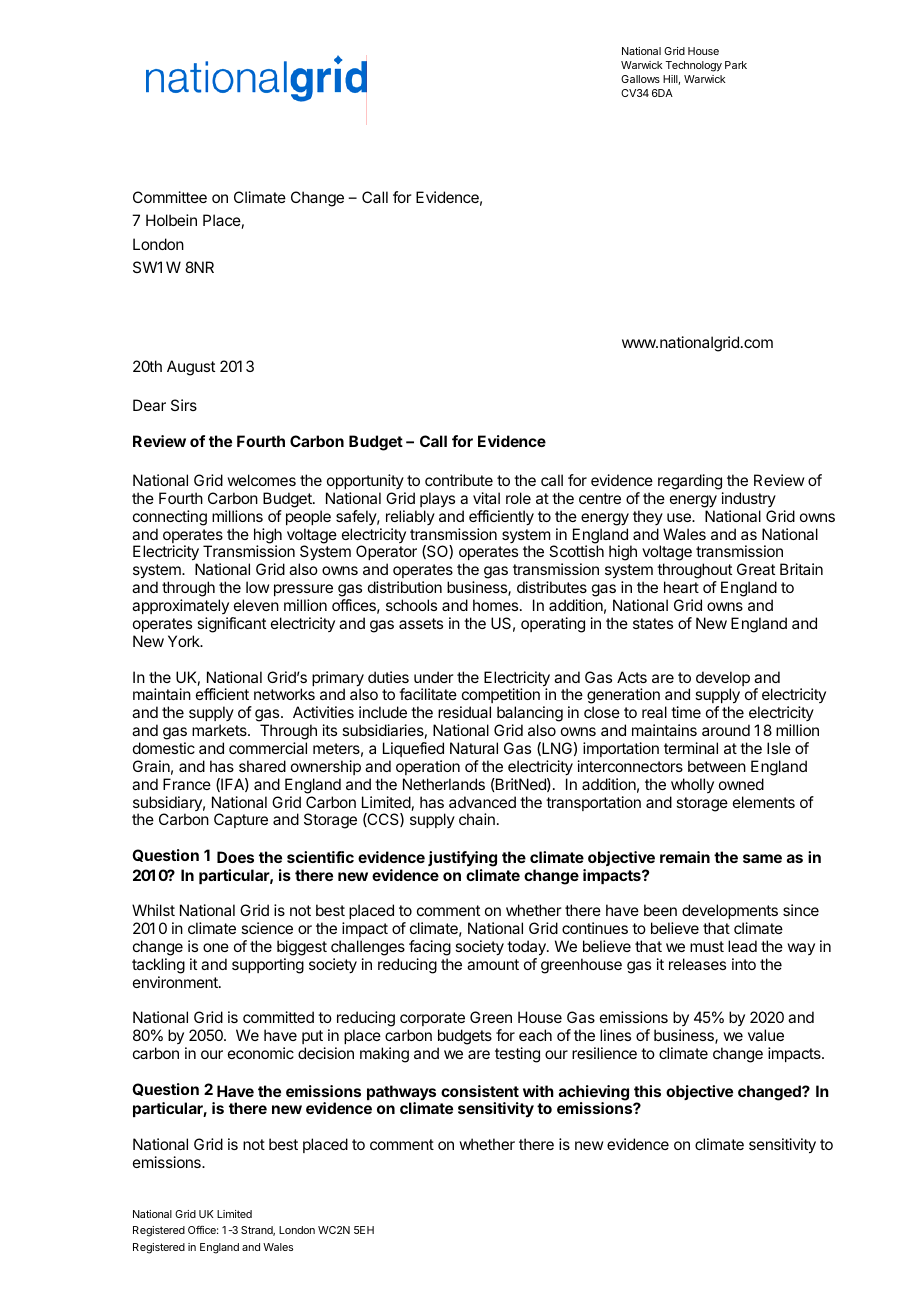  I want to click on Gallows, so click(640, 79).
